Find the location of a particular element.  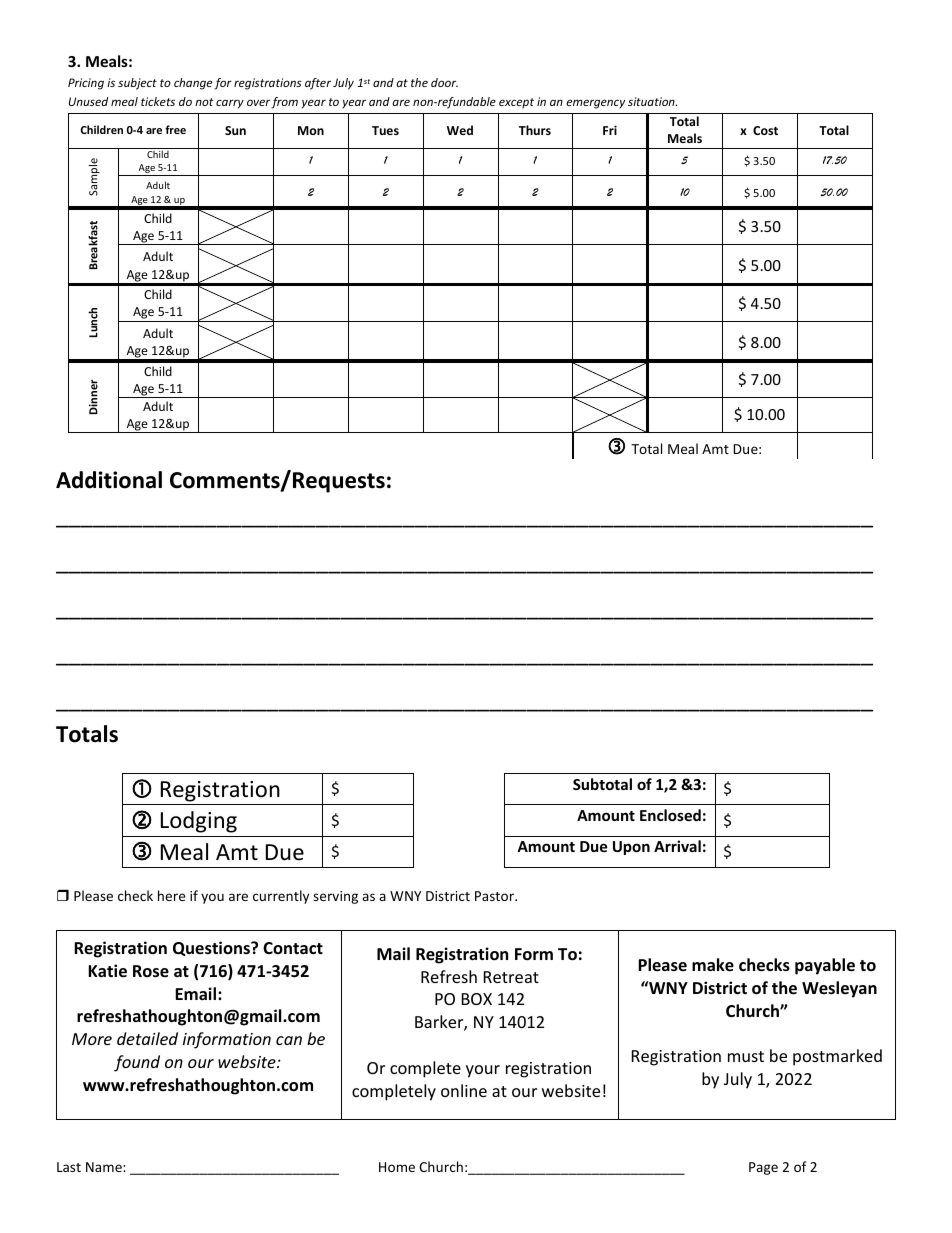

Cost is located at coordinates (765, 130).
